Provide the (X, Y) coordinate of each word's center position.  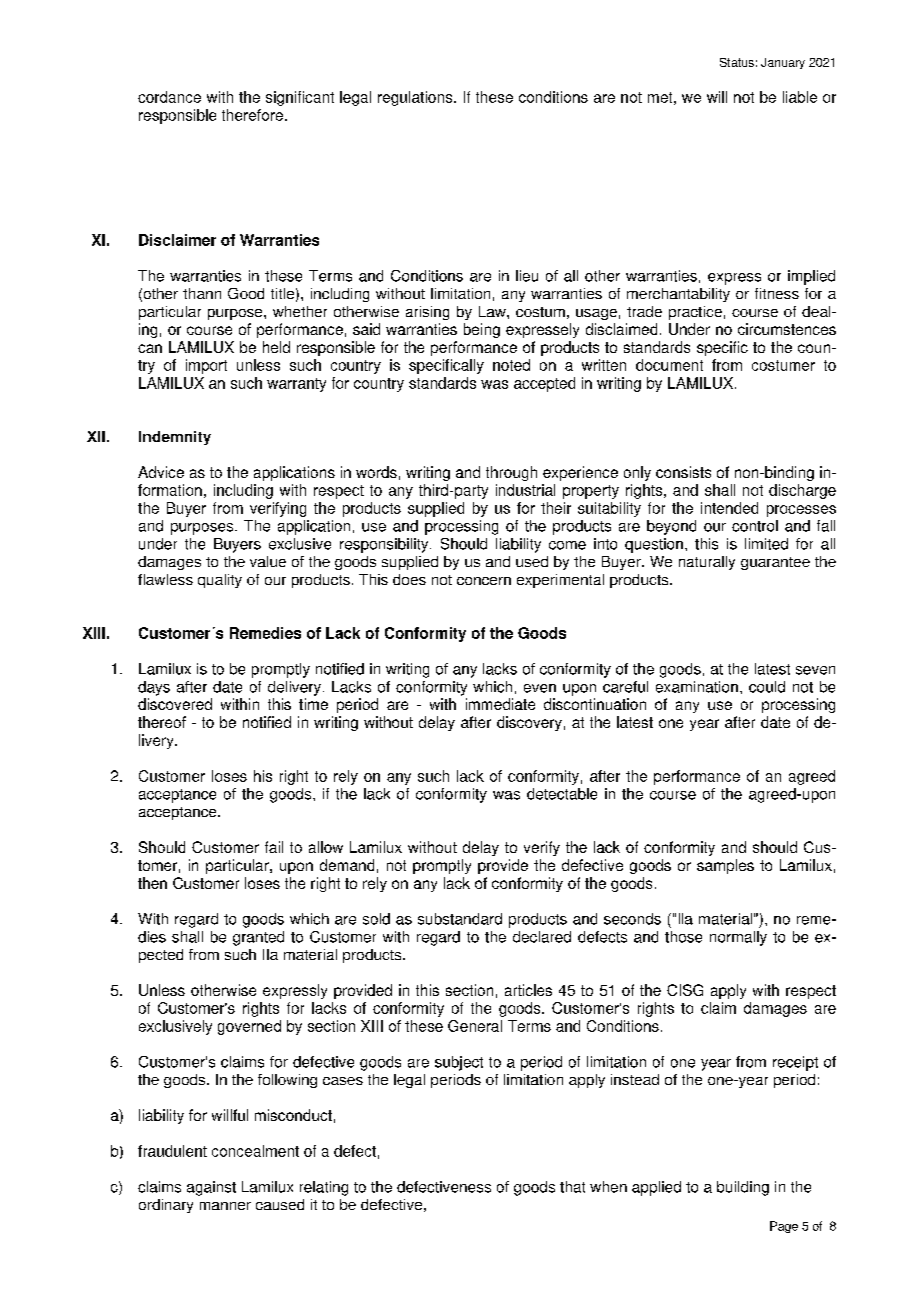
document (669, 365)
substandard (460, 919)
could (767, 687)
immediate (500, 704)
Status (737, 62)
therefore (252, 115)
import (206, 366)
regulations (416, 98)
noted (511, 365)
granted (258, 938)
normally (738, 938)
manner (225, 1206)
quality (220, 581)
